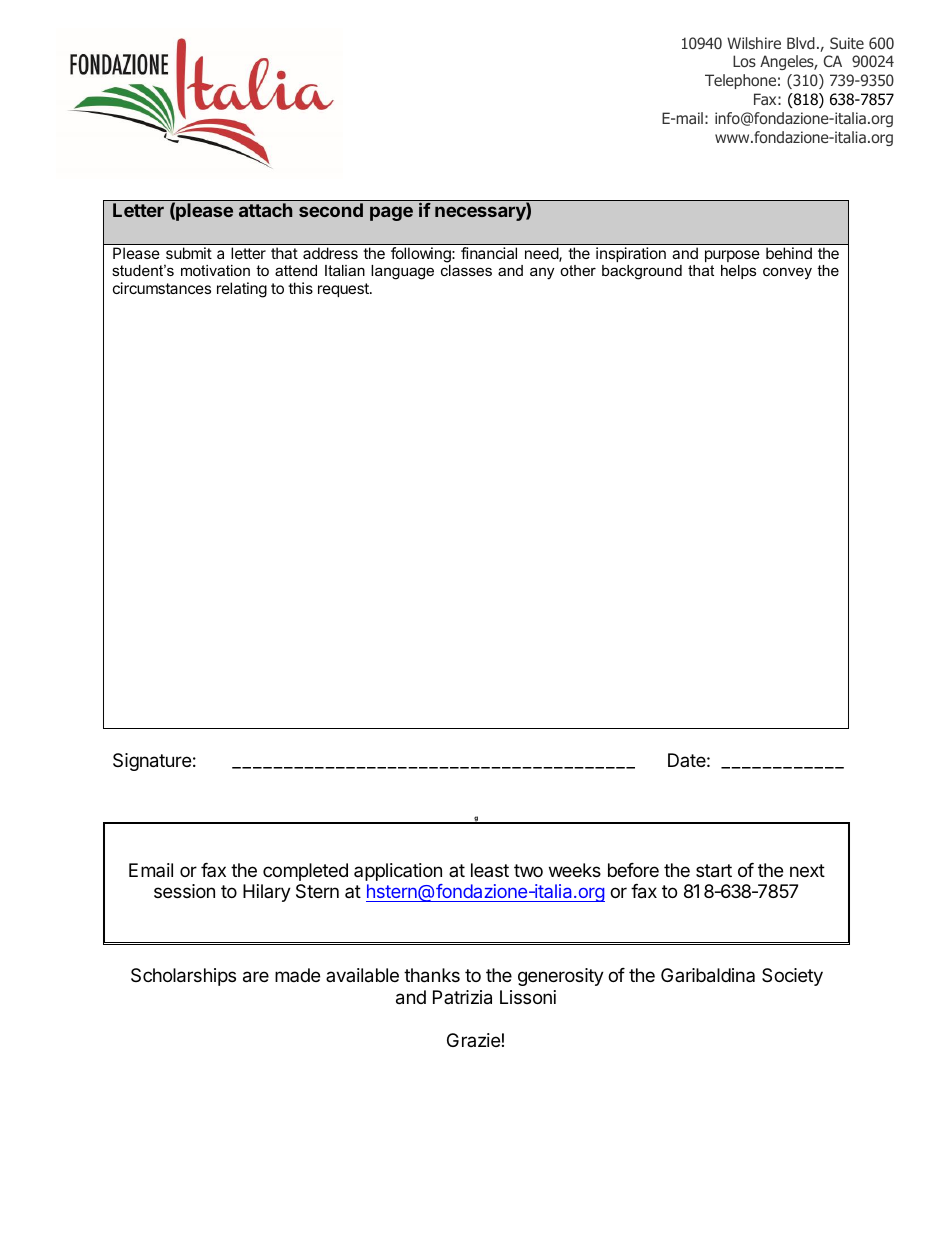 Image resolution: width=952 pixels, height=1233 pixels. I want to click on are, so click(256, 977).
